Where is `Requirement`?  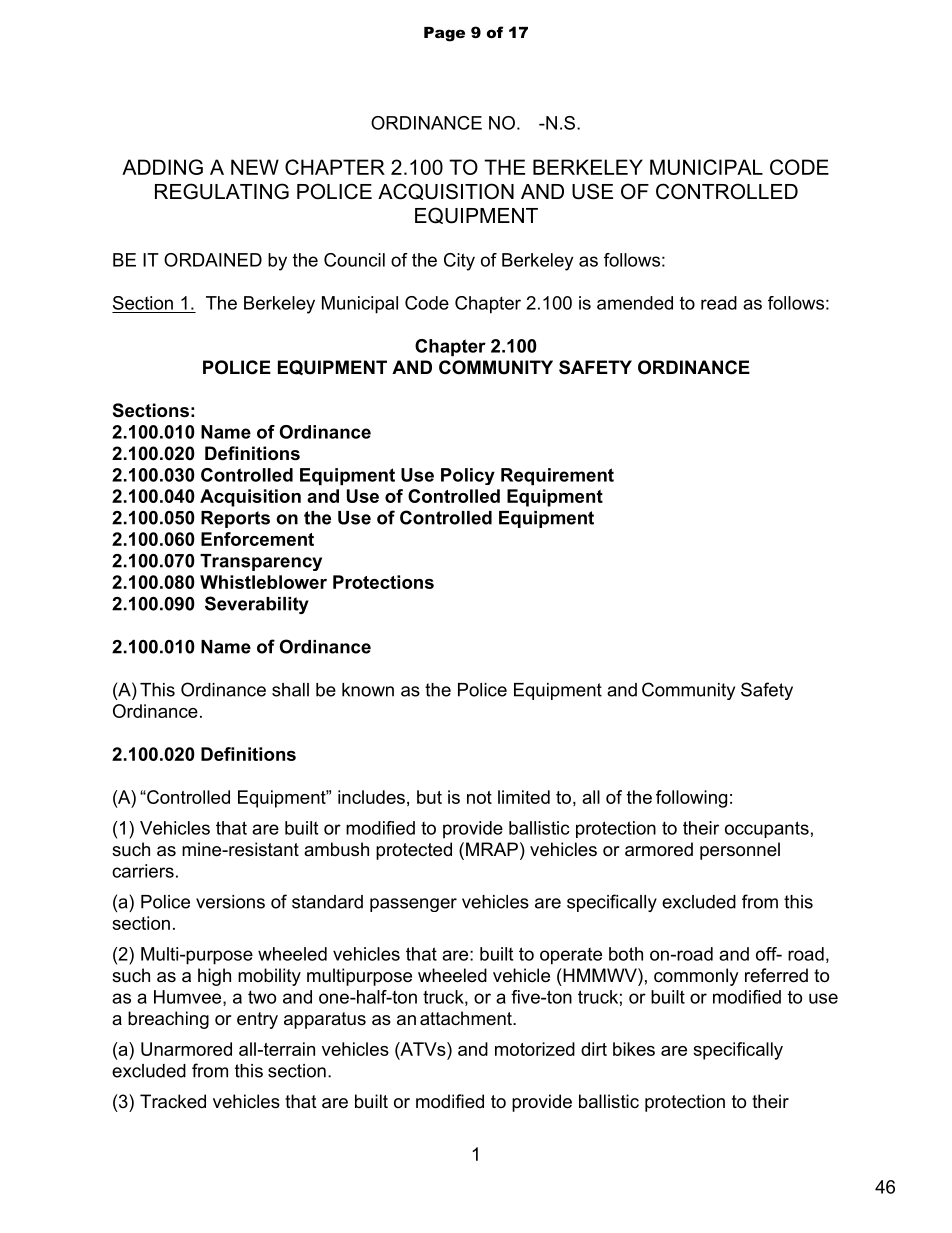 Requirement is located at coordinates (557, 476).
